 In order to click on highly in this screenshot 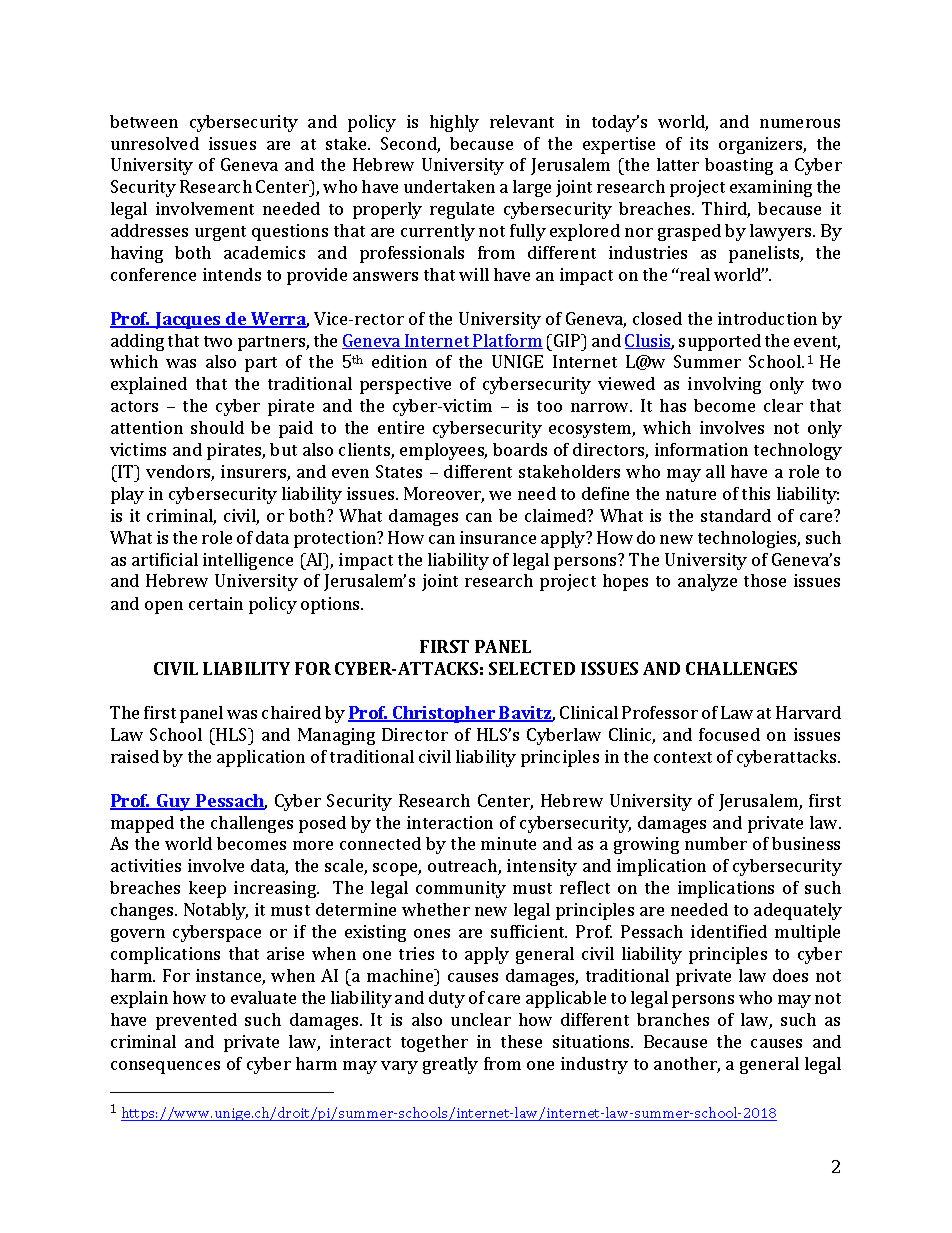, I will do `click(454, 123)`.
